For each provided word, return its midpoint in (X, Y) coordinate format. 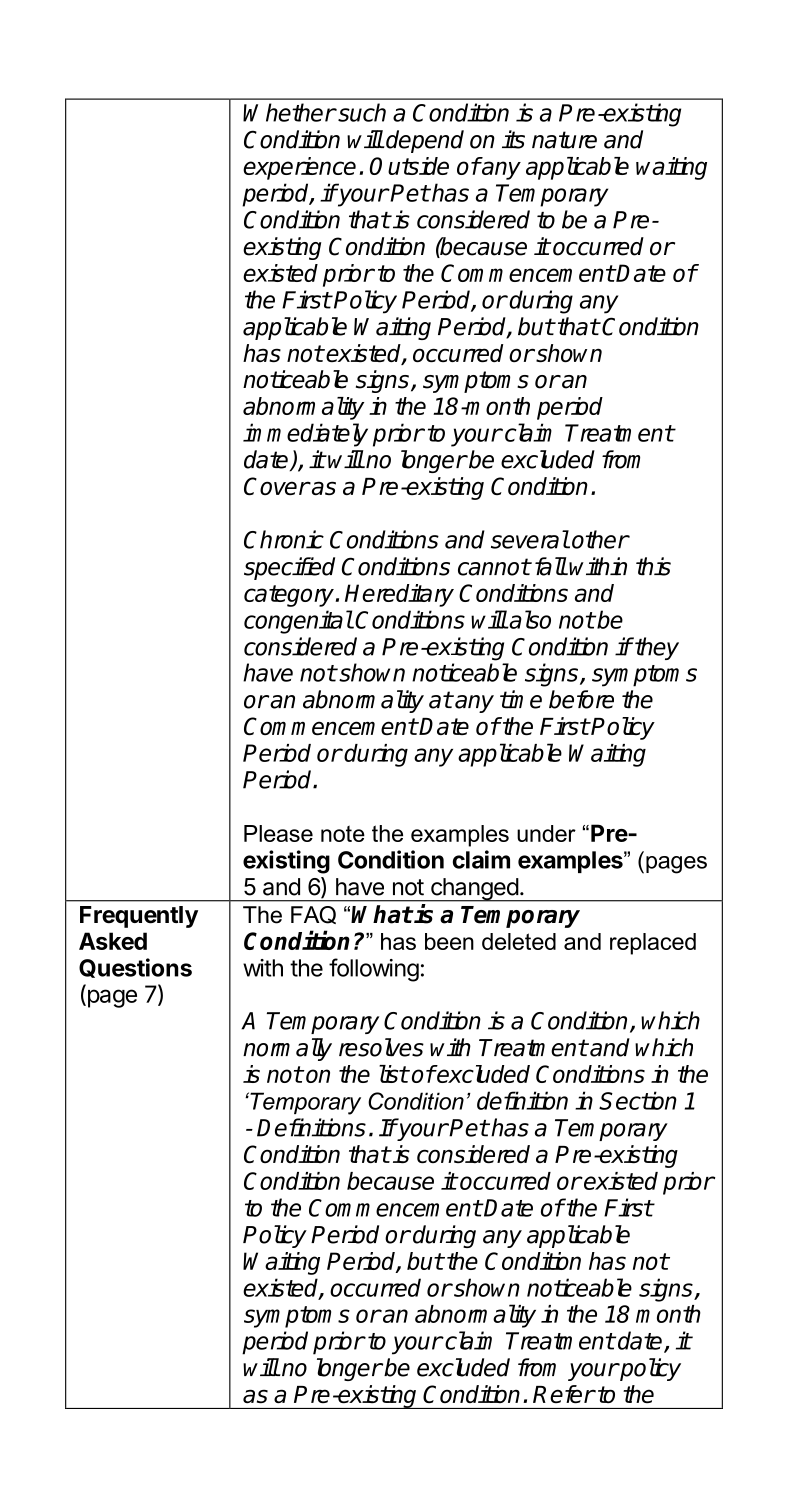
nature (564, 140)
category (290, 596)
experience (299, 168)
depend (424, 141)
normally (287, 1049)
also (529, 619)
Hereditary (399, 595)
